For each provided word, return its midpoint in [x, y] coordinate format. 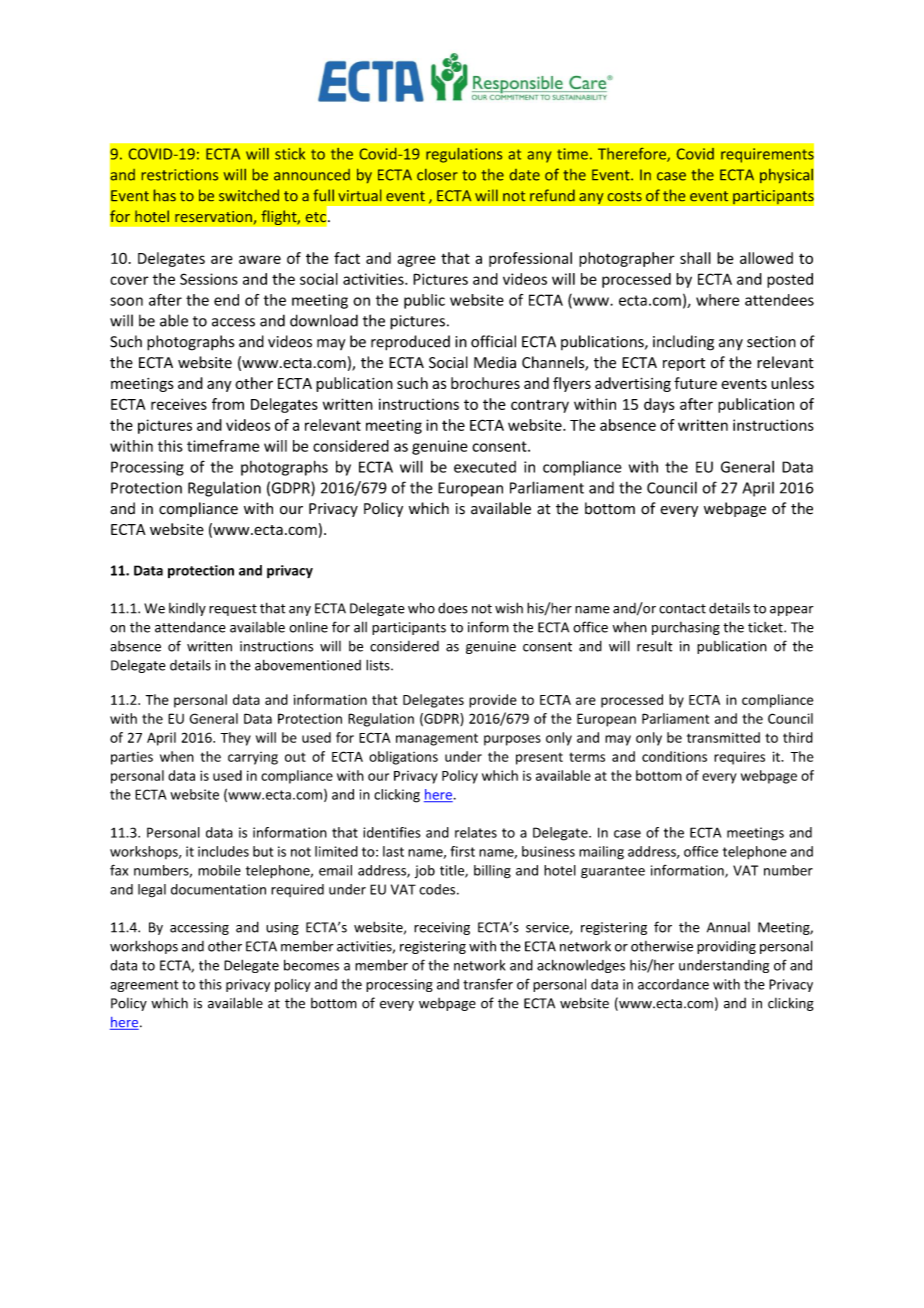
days [659, 405]
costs [625, 196]
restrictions [180, 175]
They [235, 739]
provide [493, 701]
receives [179, 404]
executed [485, 467]
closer [437, 175]
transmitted [723, 737]
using [282, 928]
